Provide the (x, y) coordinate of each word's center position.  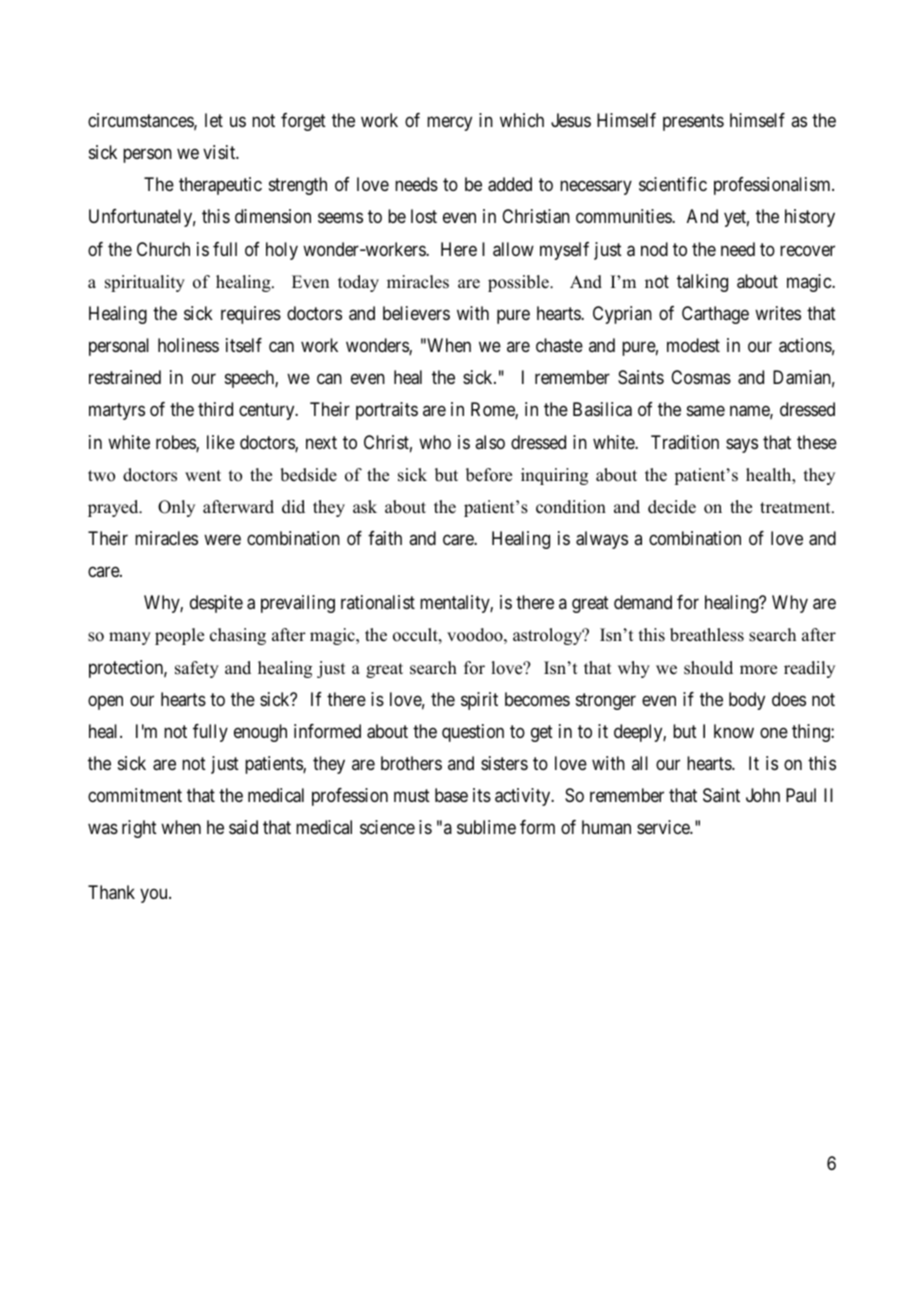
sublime (486, 827)
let (214, 120)
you (155, 895)
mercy (449, 123)
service (664, 827)
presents (693, 122)
